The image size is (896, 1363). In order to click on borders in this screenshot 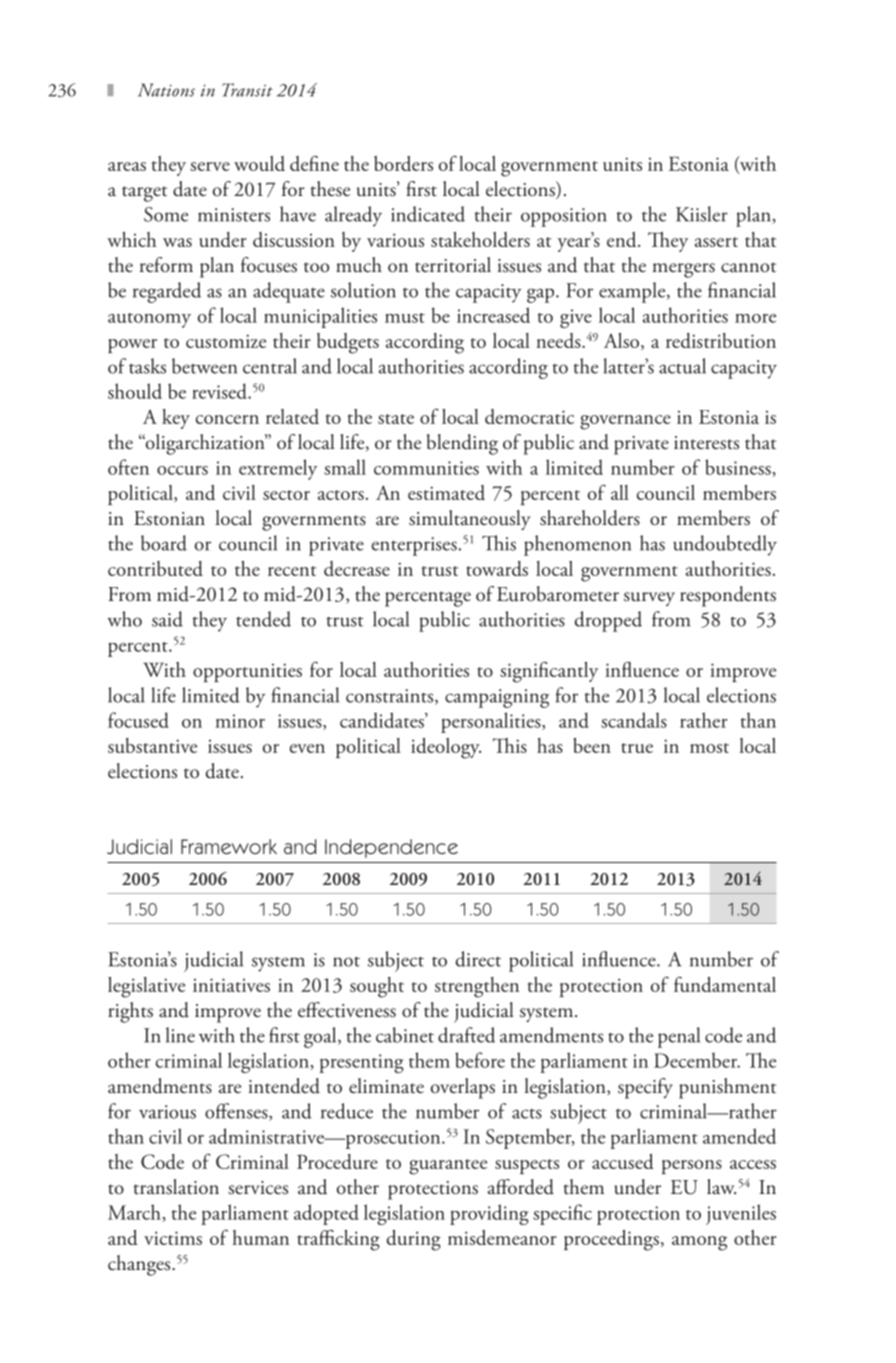, I will do `click(403, 163)`.
